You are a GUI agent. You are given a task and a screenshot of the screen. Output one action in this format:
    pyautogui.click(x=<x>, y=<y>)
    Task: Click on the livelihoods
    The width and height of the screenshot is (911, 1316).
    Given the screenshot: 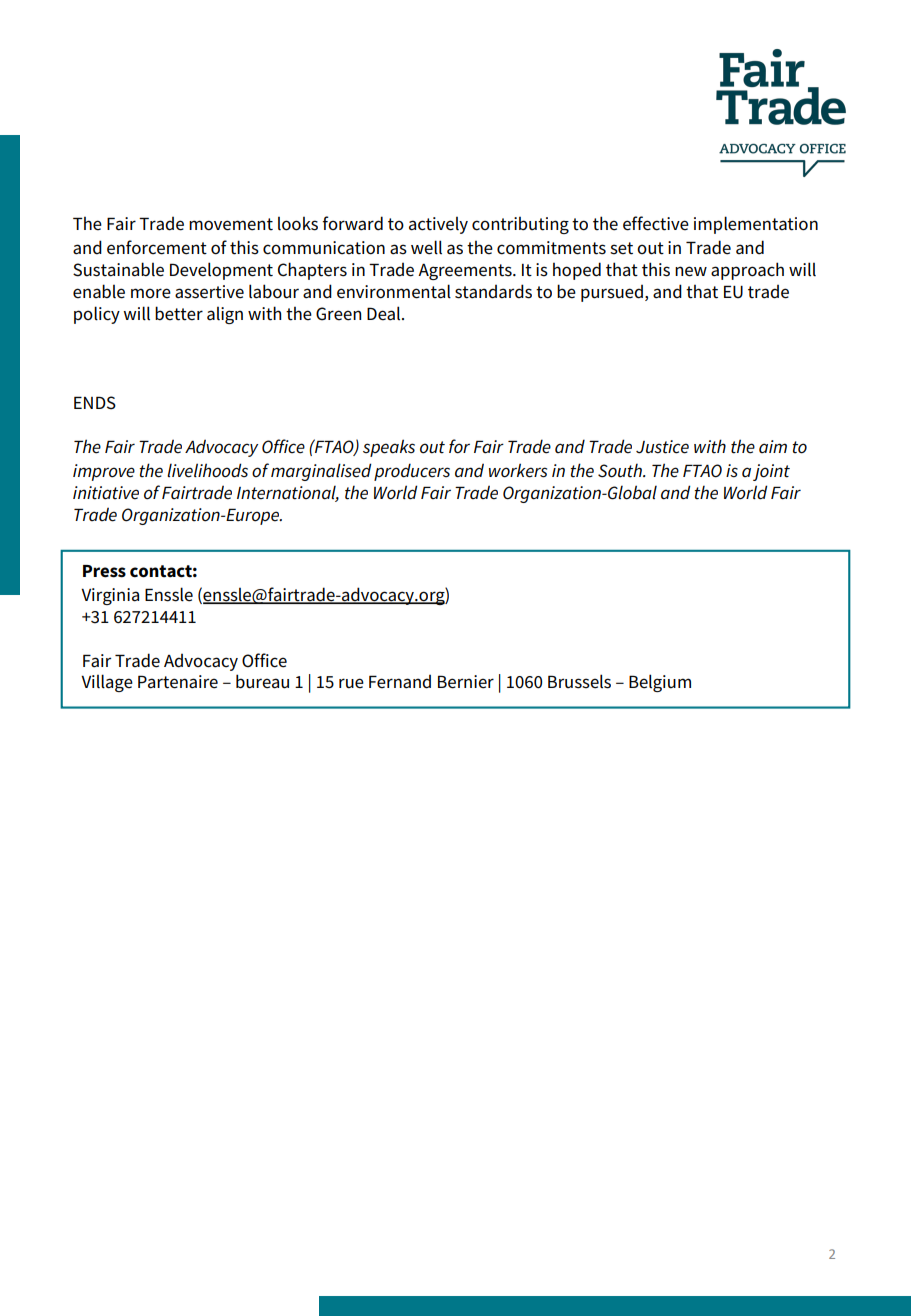 What is the action you would take?
    pyautogui.click(x=207, y=470)
